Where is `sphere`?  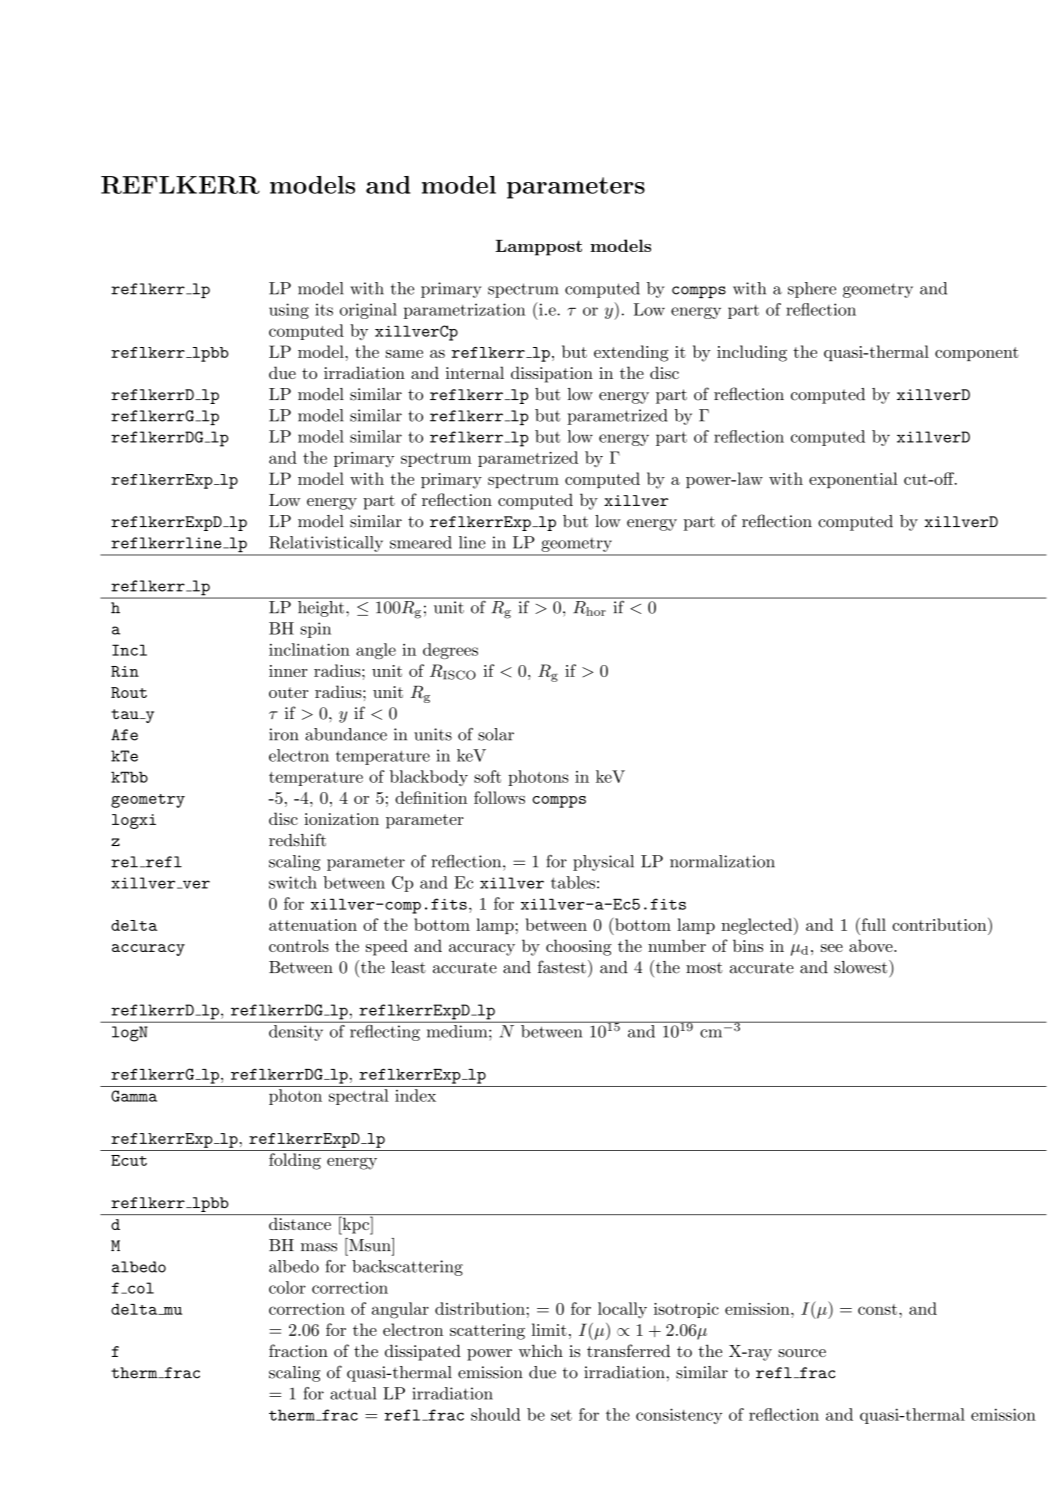
sphere is located at coordinates (812, 290).
